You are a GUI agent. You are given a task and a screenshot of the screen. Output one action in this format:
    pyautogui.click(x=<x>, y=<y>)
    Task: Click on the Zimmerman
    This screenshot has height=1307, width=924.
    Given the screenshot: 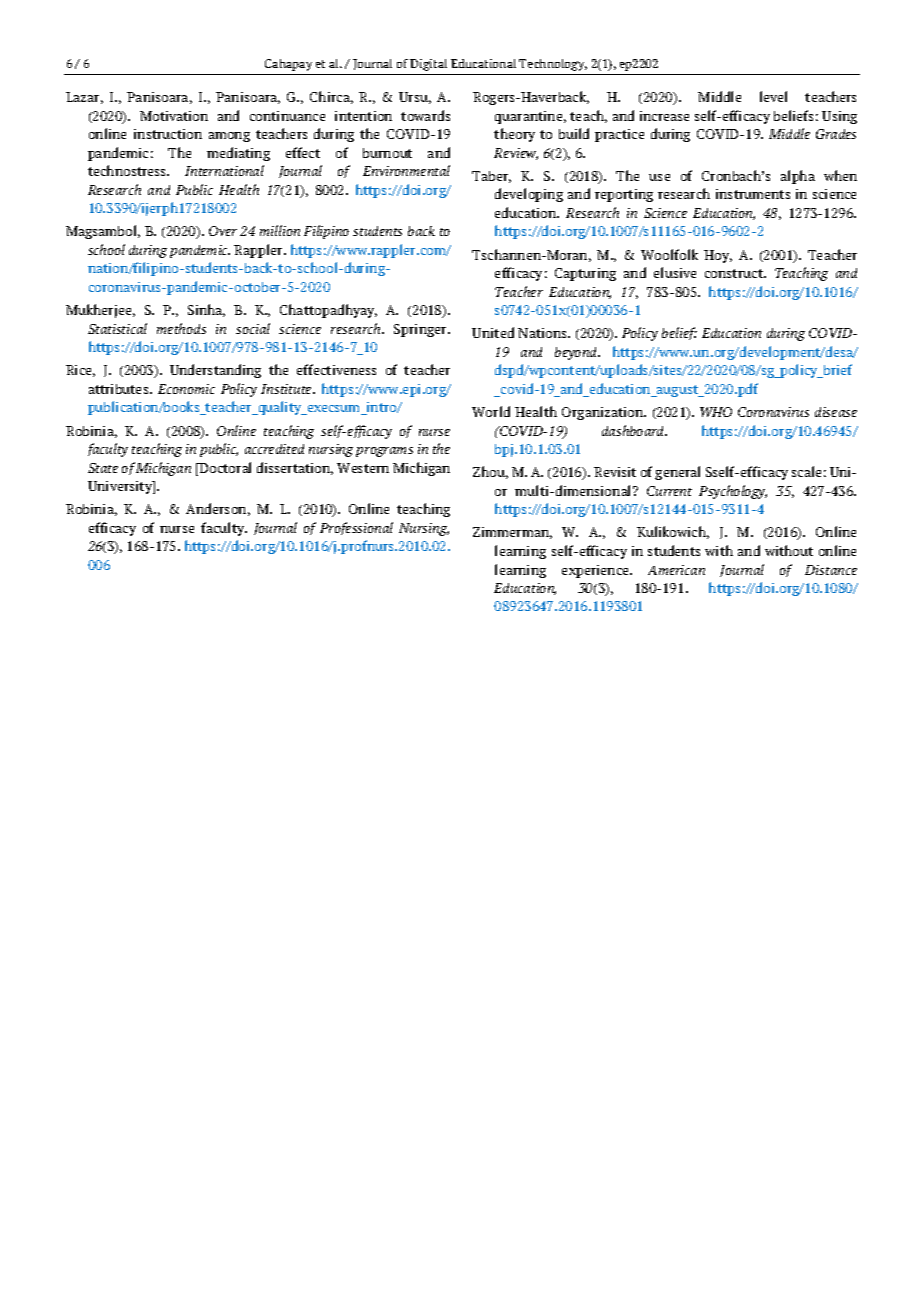 What is the action you would take?
    pyautogui.click(x=512, y=533)
